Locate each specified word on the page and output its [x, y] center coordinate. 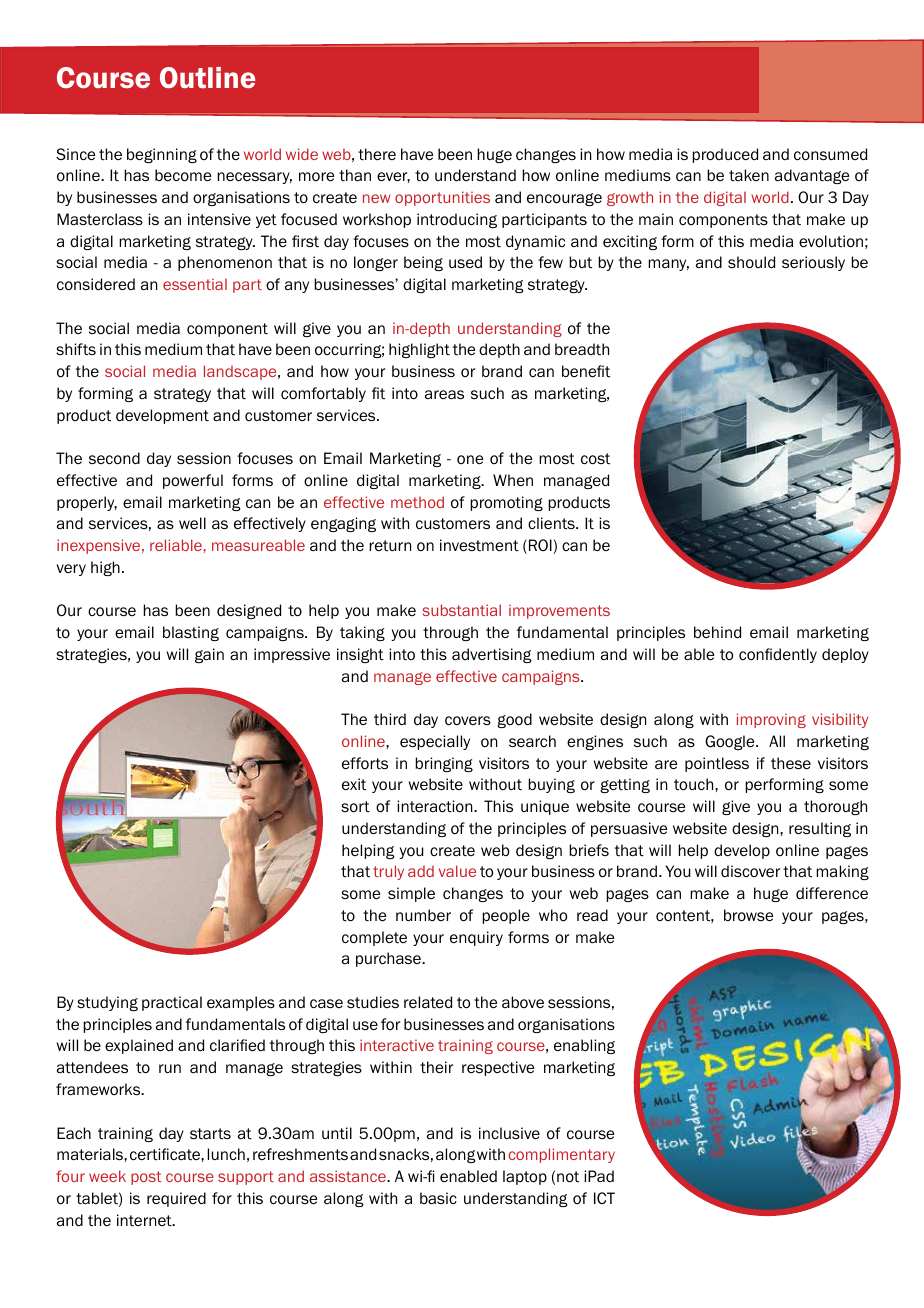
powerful [193, 481]
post [146, 1178]
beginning [162, 155]
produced [725, 155]
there [377, 154]
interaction [436, 806]
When [513, 480]
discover [750, 871]
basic [438, 1198]
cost [595, 459]
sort [355, 807]
